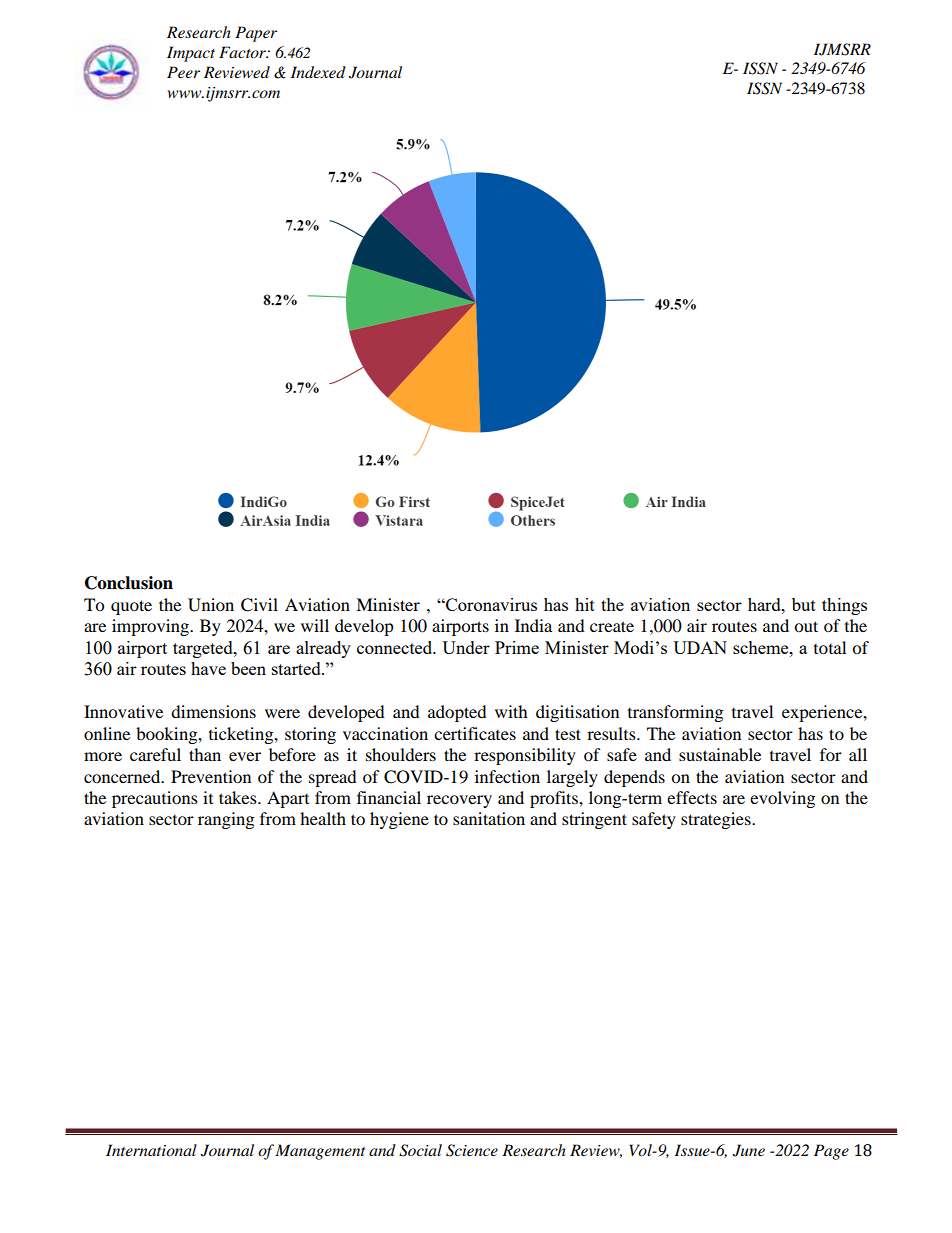 Image resolution: width=952 pixels, height=1233 pixels. I want to click on India, so click(533, 625).
